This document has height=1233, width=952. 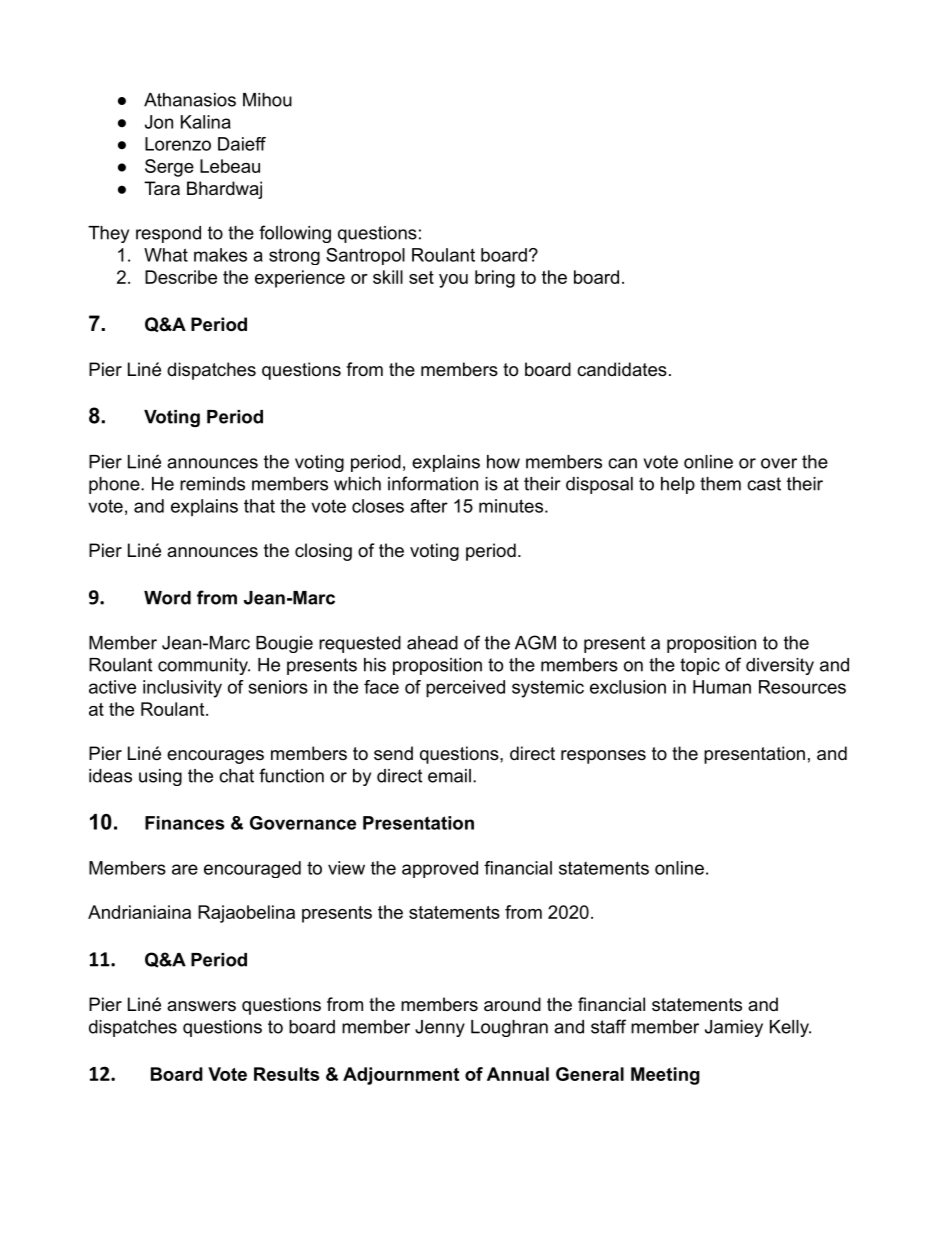 I want to click on responses, so click(x=603, y=757).
